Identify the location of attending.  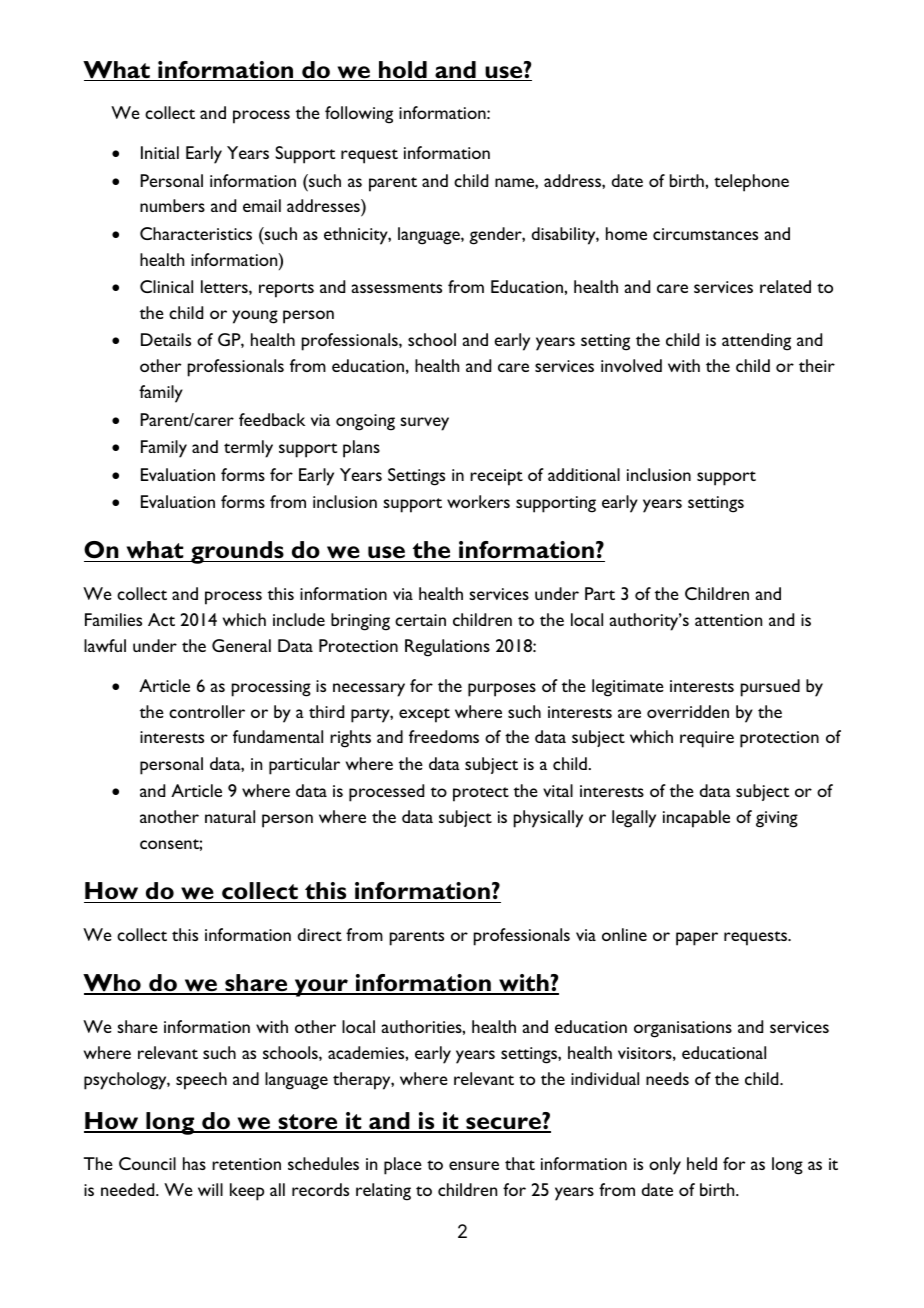
(756, 342).
